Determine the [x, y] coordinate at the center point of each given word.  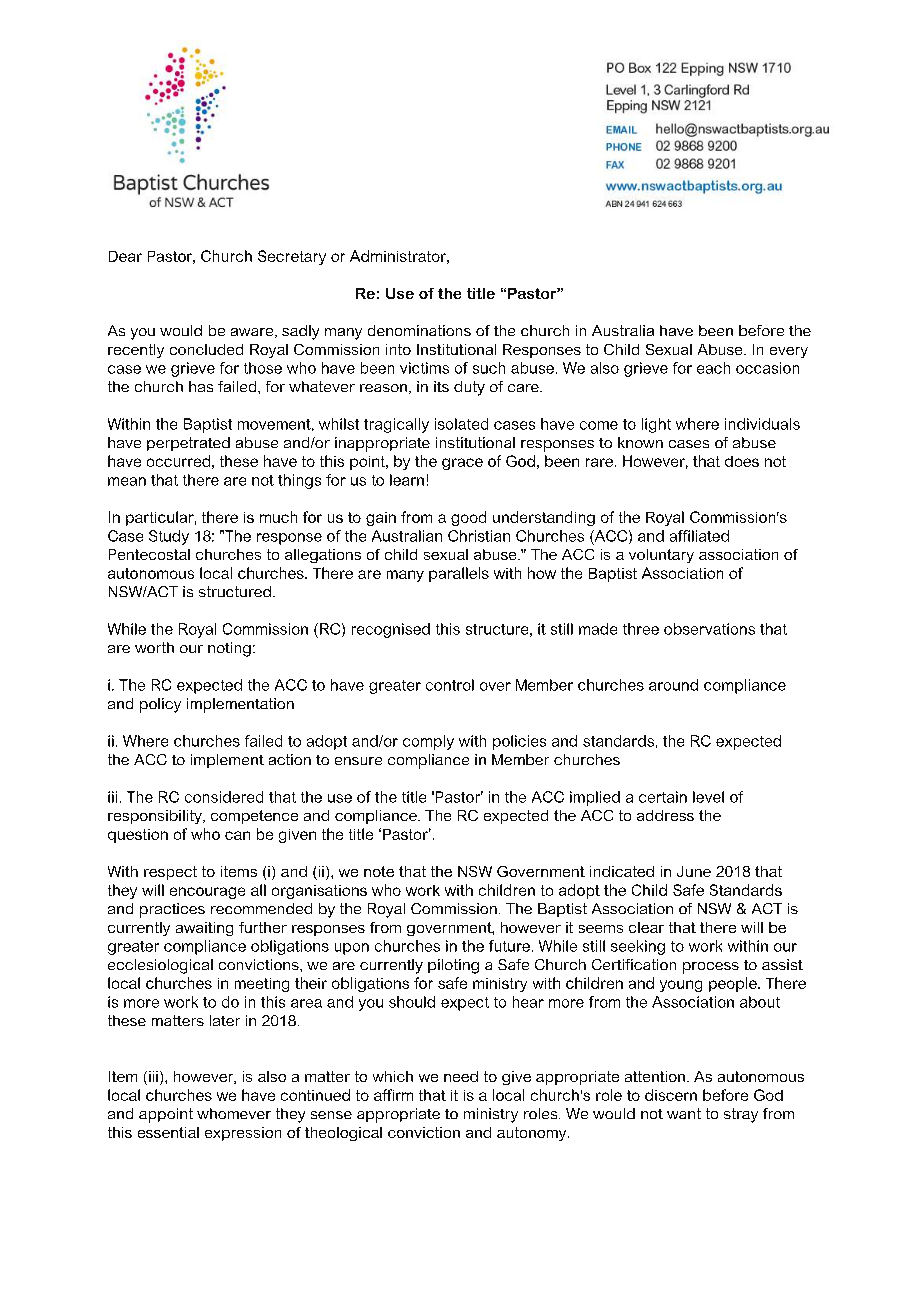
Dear [125, 256]
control [450, 685]
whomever [234, 1113]
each [713, 368]
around [673, 685]
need [461, 1076]
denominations [419, 330]
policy [160, 705]
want [684, 1113]
